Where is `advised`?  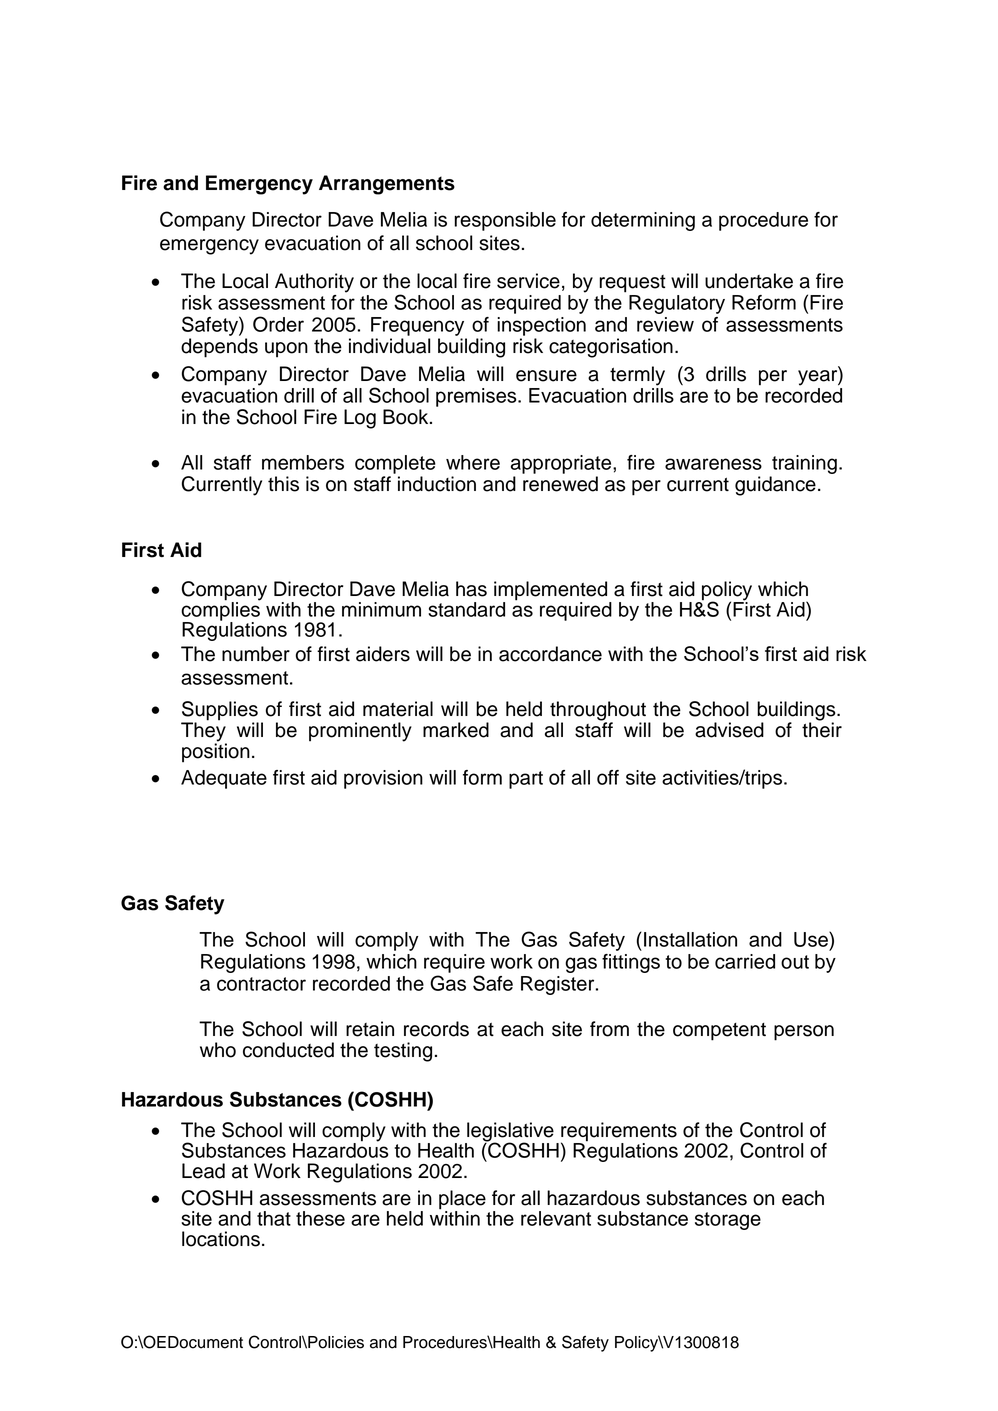
advised is located at coordinates (729, 730).
